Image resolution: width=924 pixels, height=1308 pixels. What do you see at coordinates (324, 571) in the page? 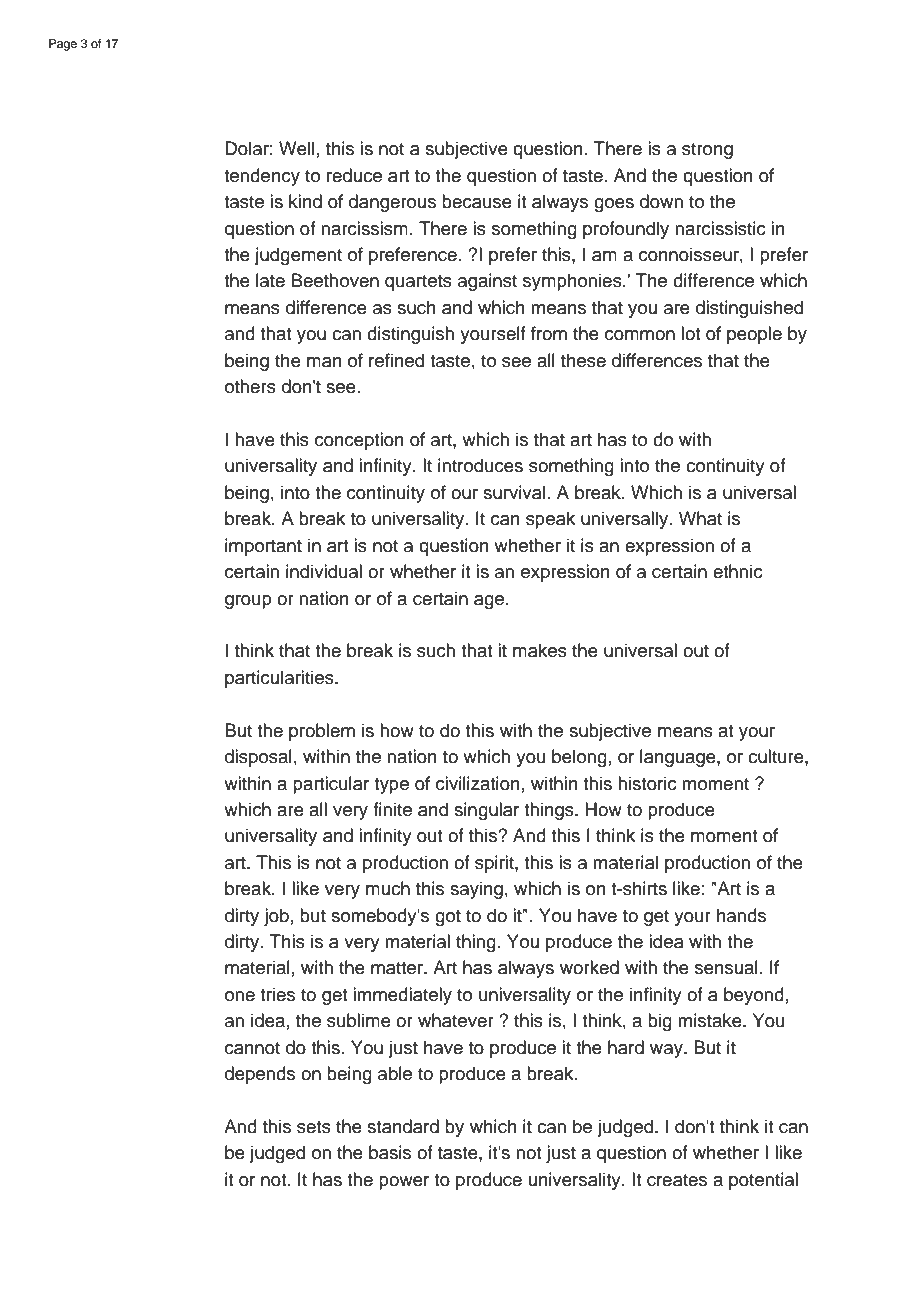
I see `individual` at bounding box center [324, 571].
